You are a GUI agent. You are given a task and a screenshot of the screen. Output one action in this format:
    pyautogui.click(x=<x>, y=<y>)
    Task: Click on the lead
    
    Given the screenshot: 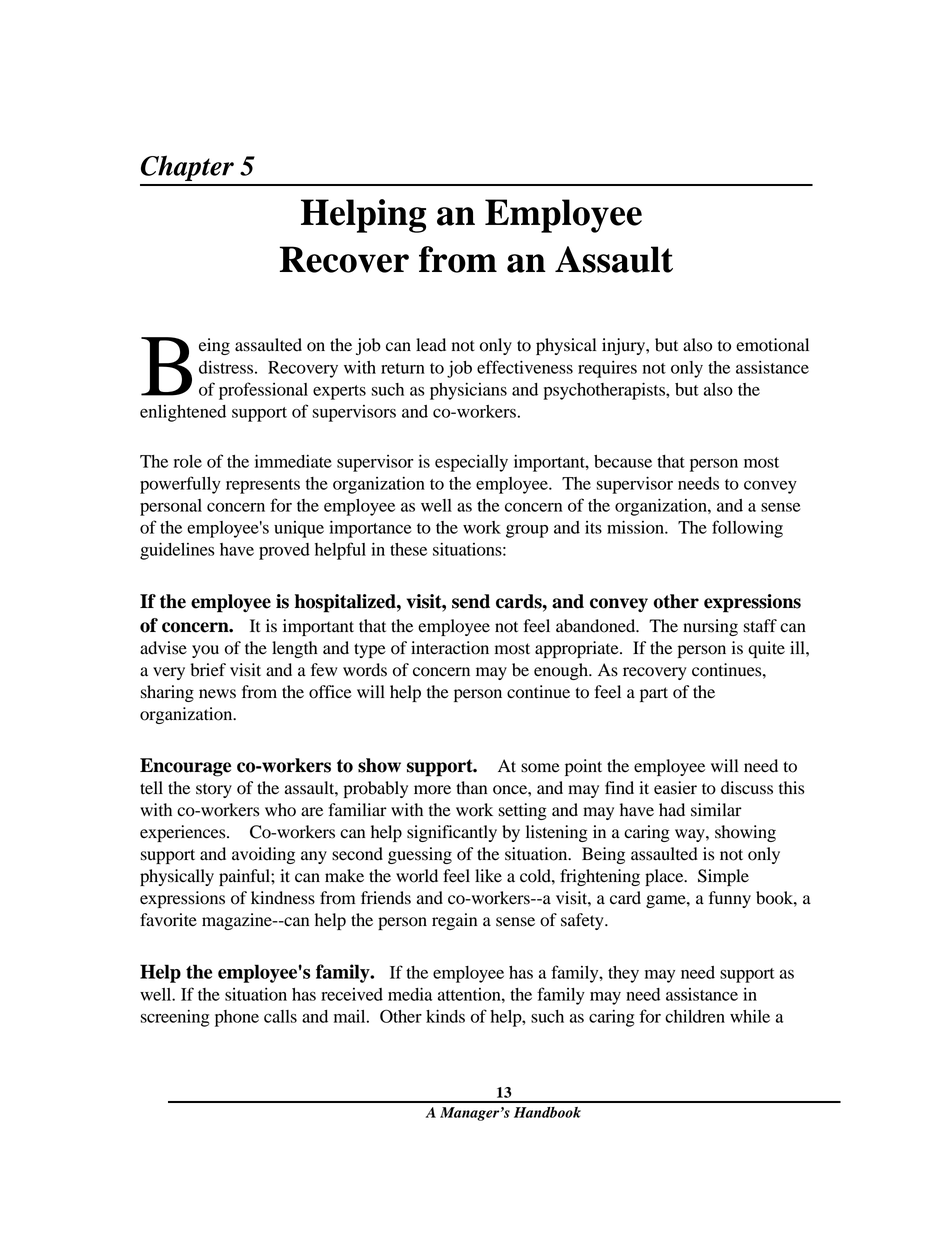 What is the action you would take?
    pyautogui.click(x=431, y=345)
